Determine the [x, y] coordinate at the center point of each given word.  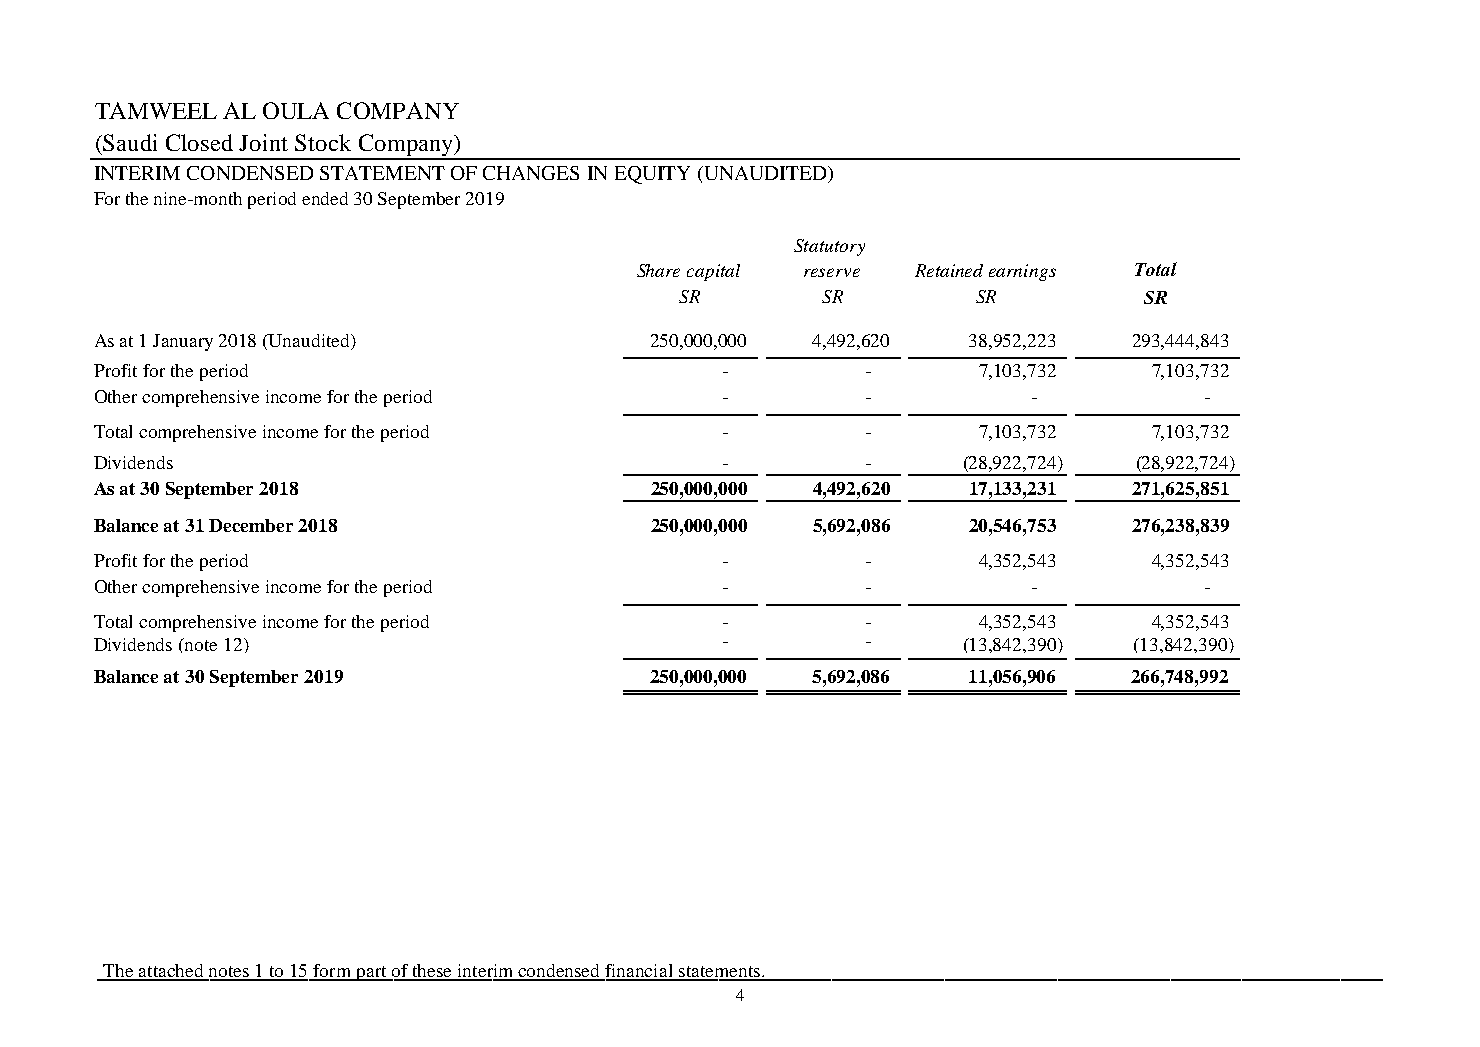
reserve [832, 272]
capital [713, 272]
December [251, 525]
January [183, 342]
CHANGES [531, 173]
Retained [949, 270]
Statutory [829, 247]
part [371, 973]
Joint [263, 142]
